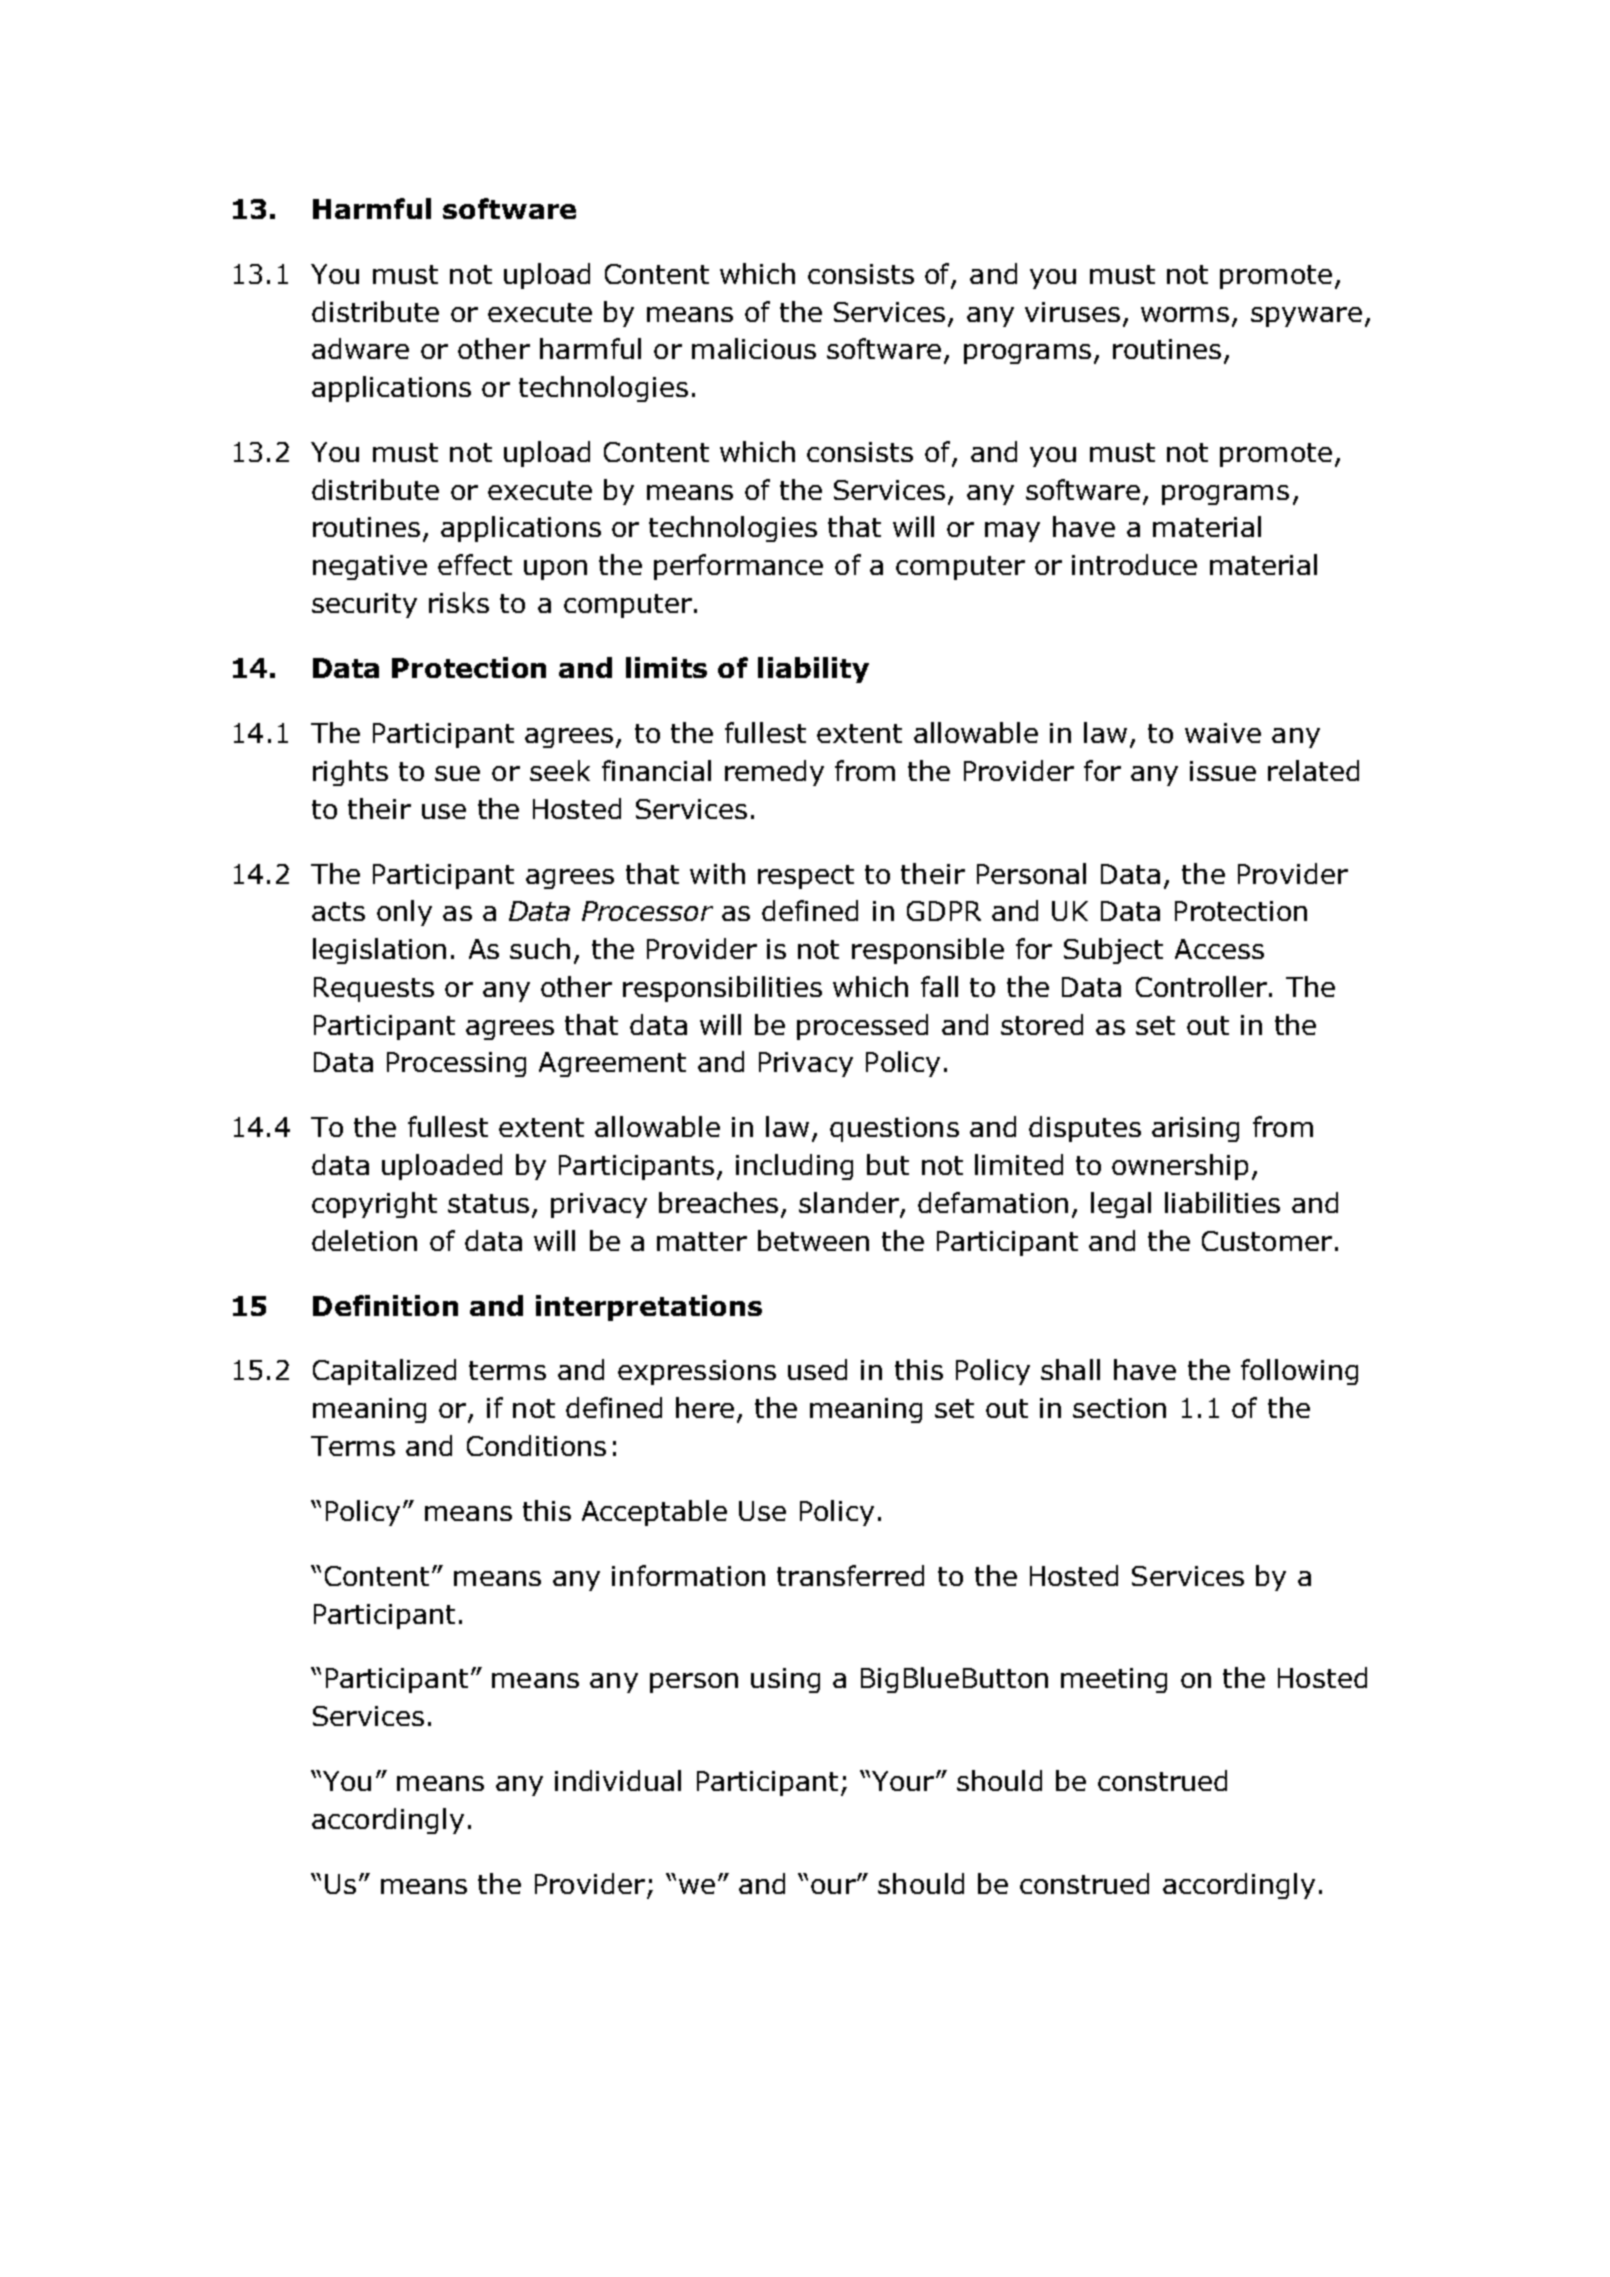  Describe the element at coordinates (1195, 1129) in the screenshot. I see `arising` at that location.
